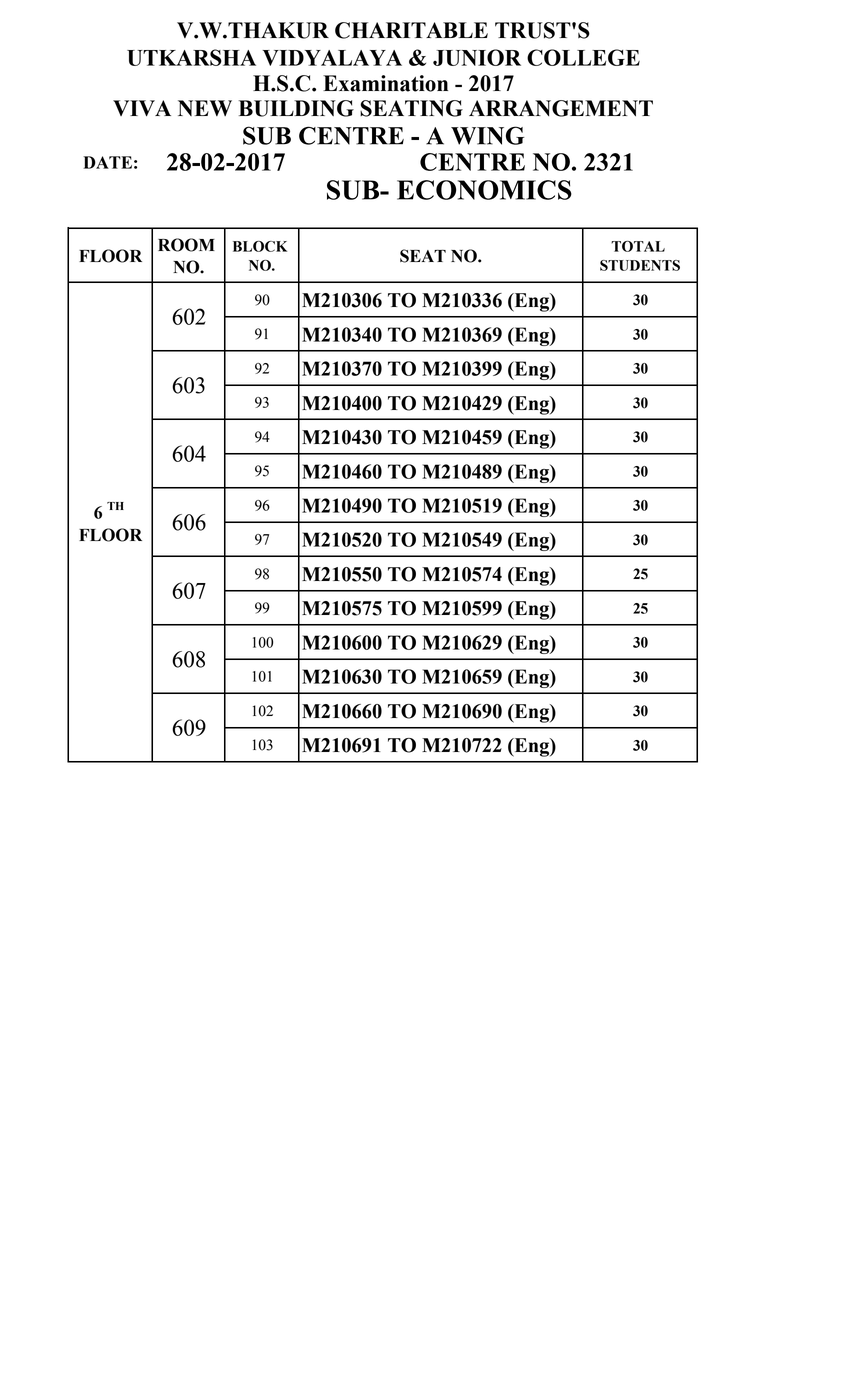  What do you see at coordinates (186, 245) in the screenshot?
I see `ROOM` at bounding box center [186, 245].
